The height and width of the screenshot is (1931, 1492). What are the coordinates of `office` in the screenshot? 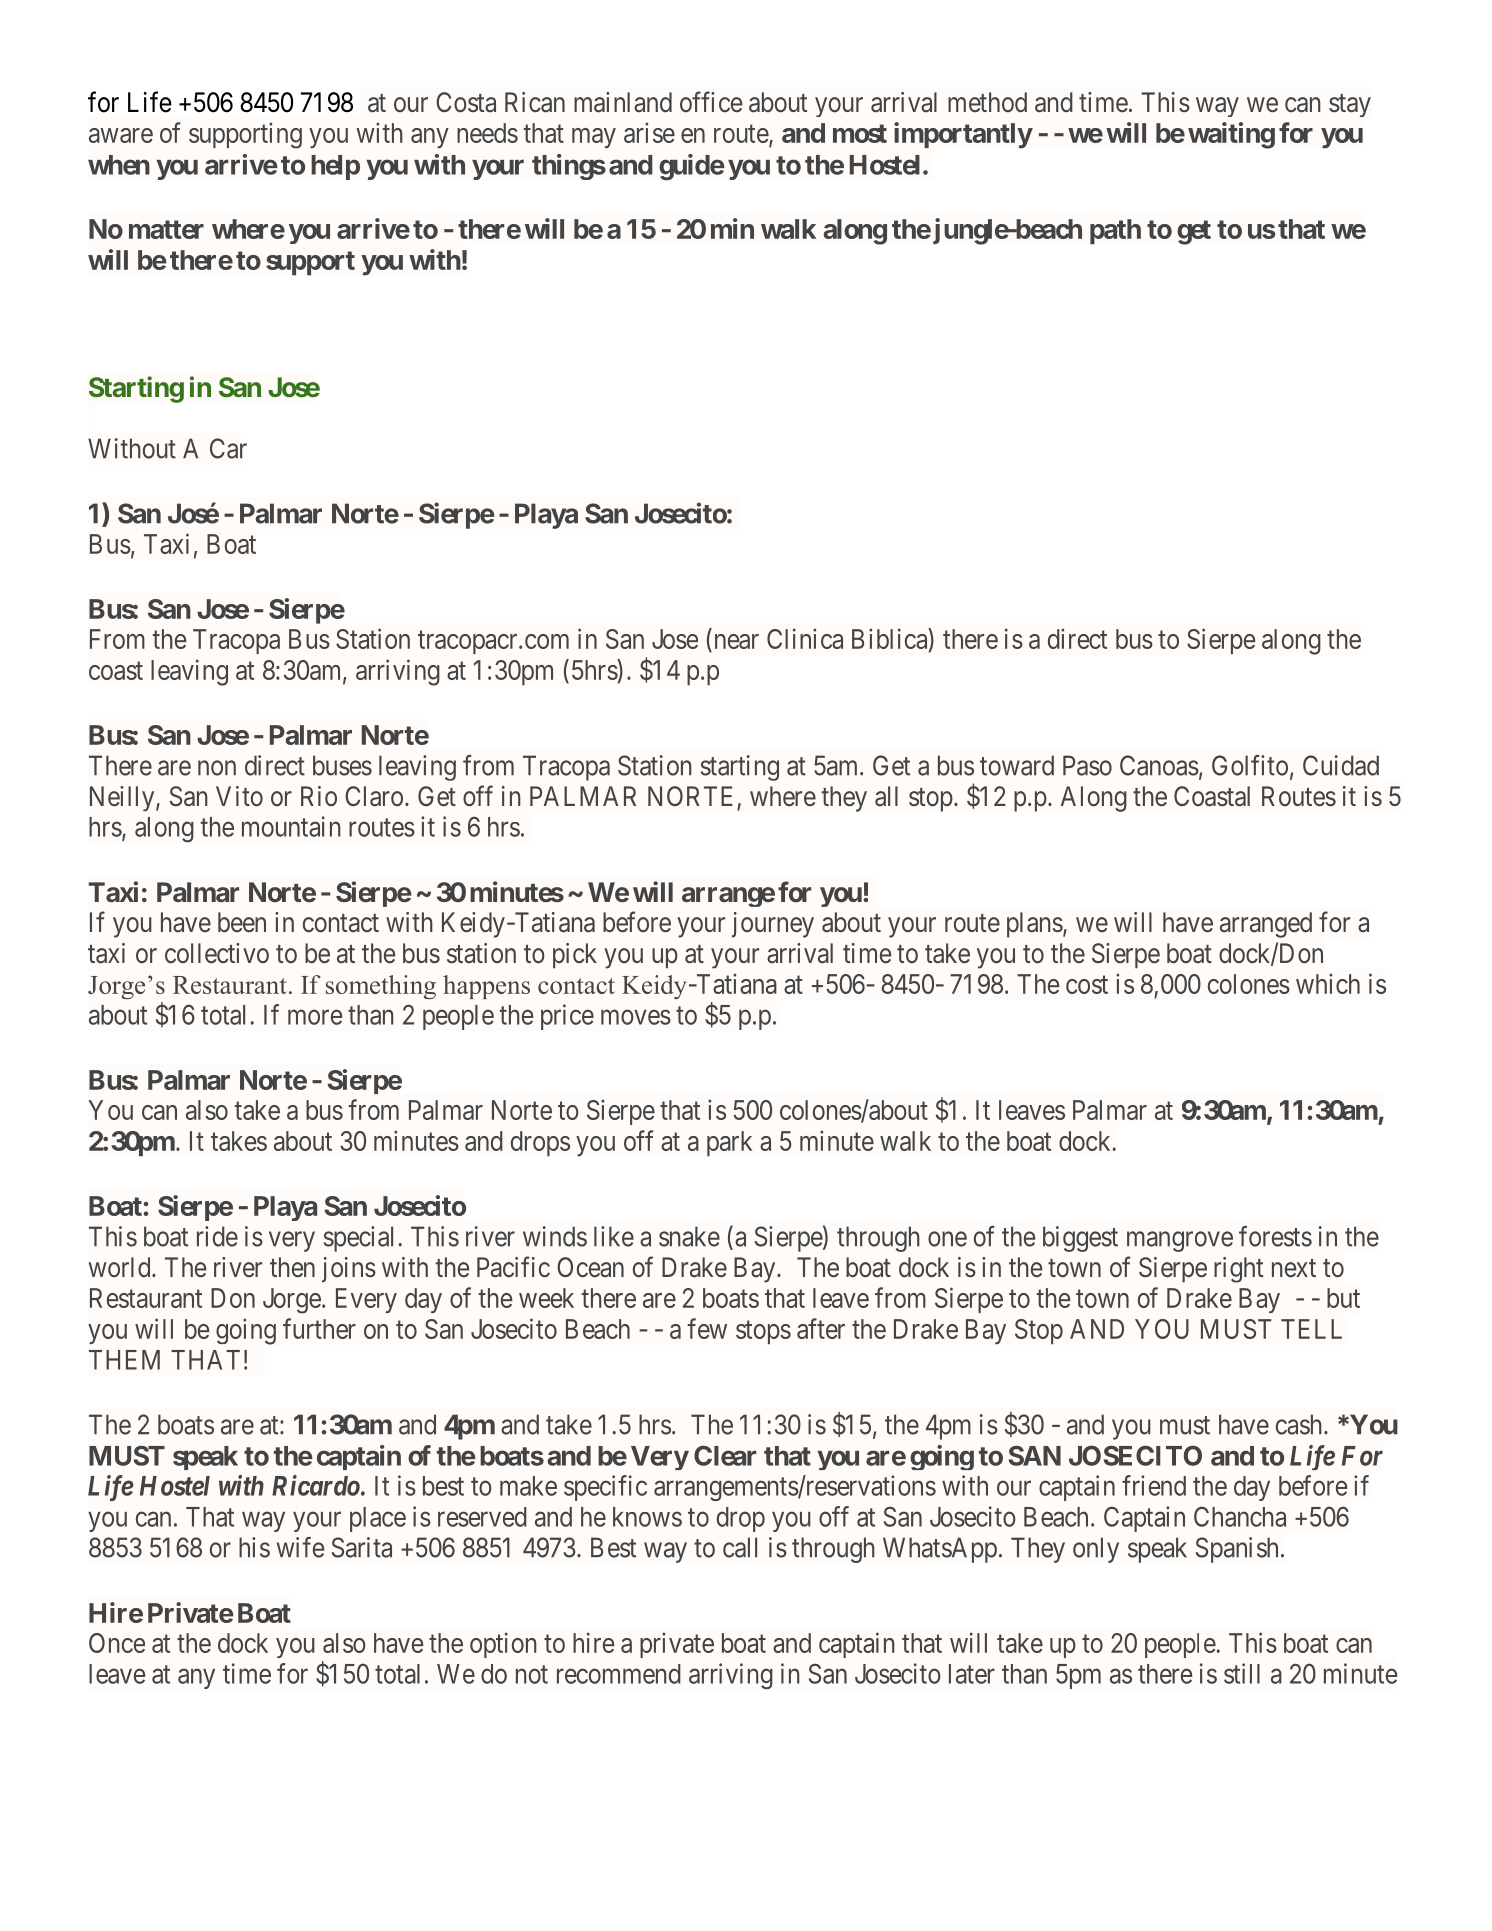 It's located at (711, 102).
